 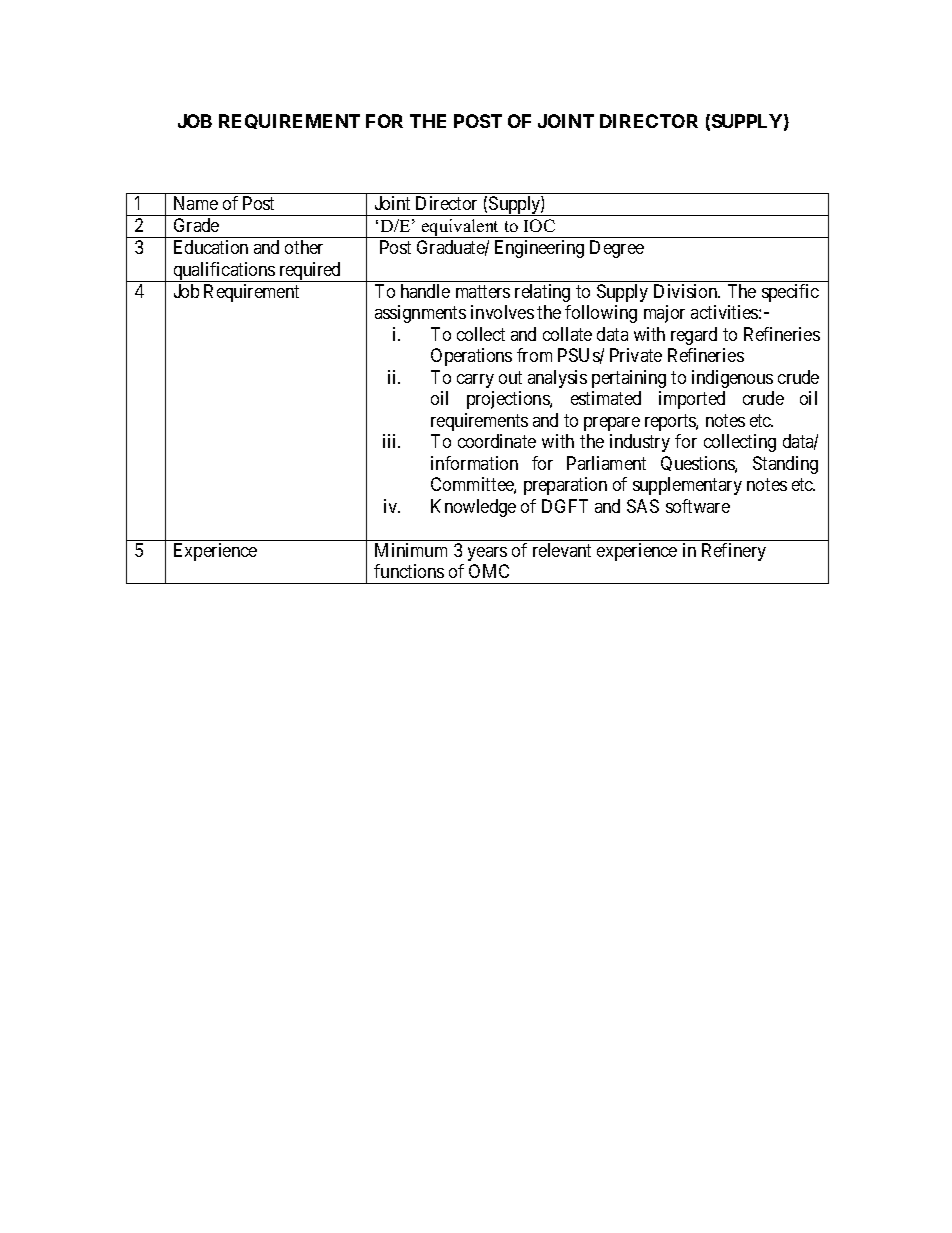 I want to click on indigenous, so click(x=732, y=379).
